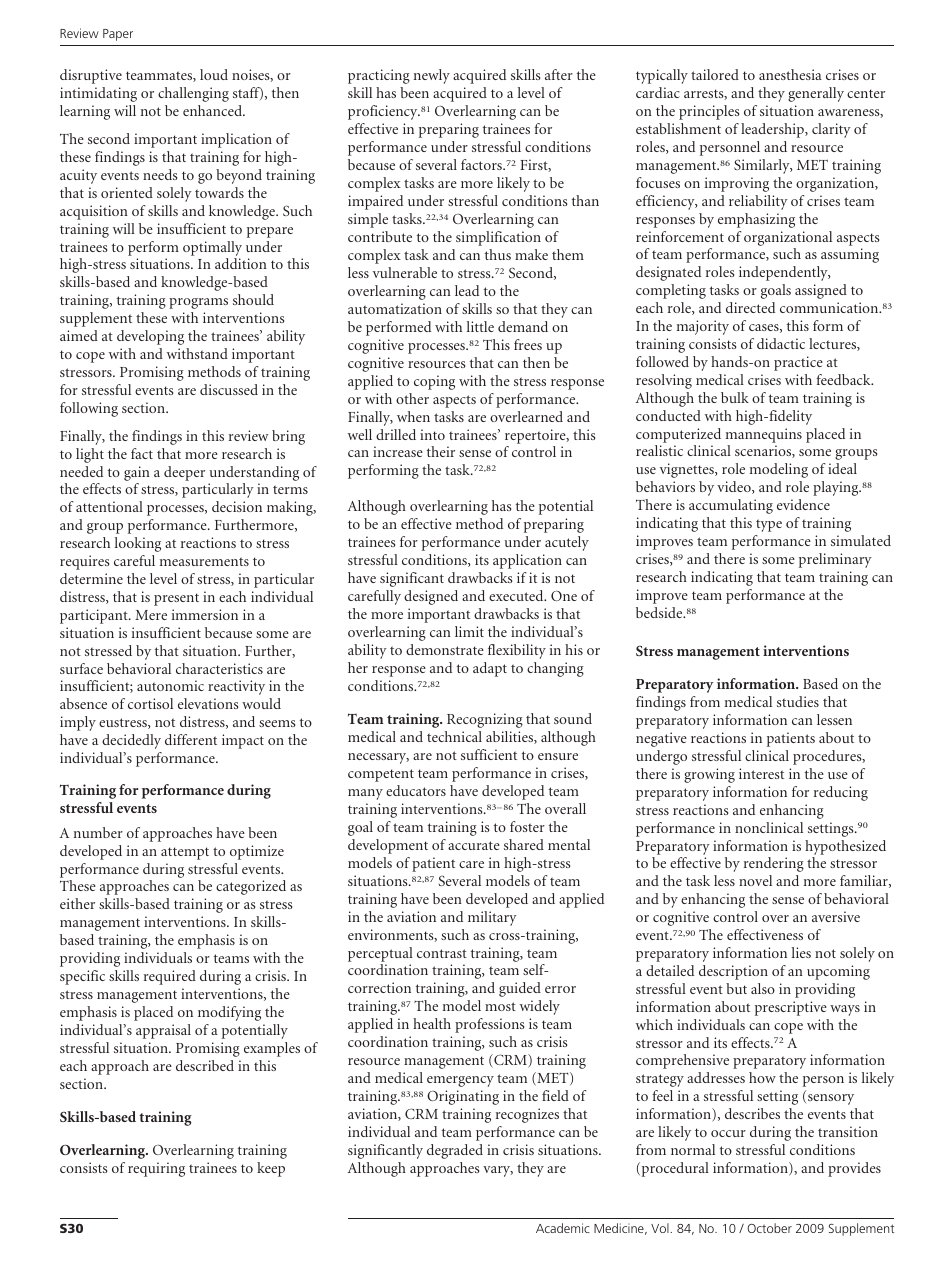 The width and height of the screenshot is (952, 1275). I want to click on requiring, so click(156, 1169).
